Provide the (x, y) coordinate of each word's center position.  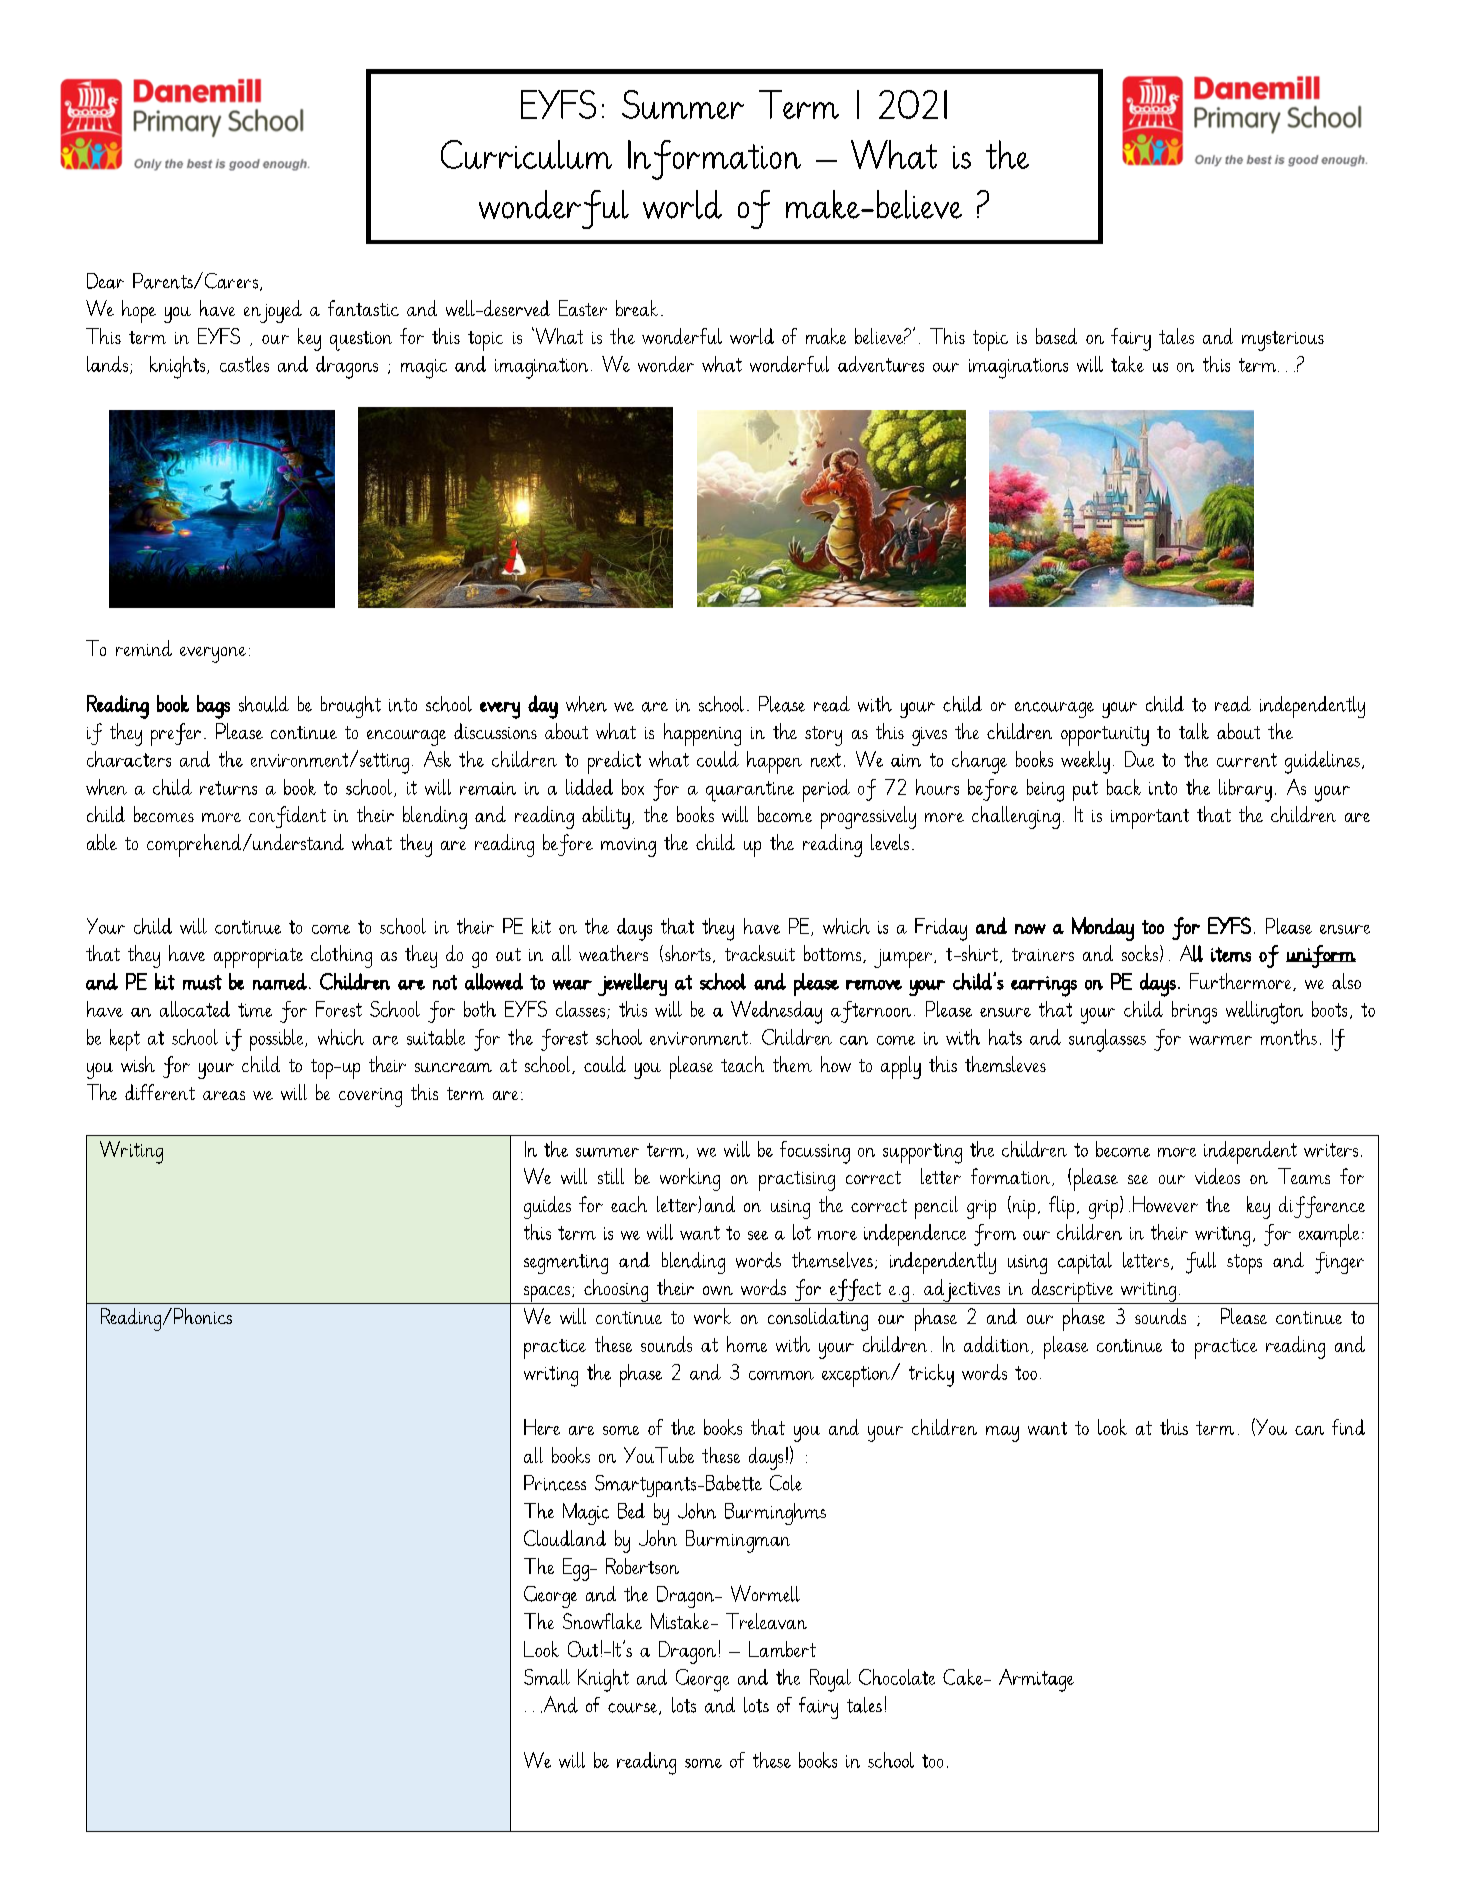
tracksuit (760, 953)
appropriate (258, 958)
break (637, 308)
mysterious (1283, 341)
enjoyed (273, 311)
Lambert (782, 1649)
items (1231, 954)
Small (547, 1677)
